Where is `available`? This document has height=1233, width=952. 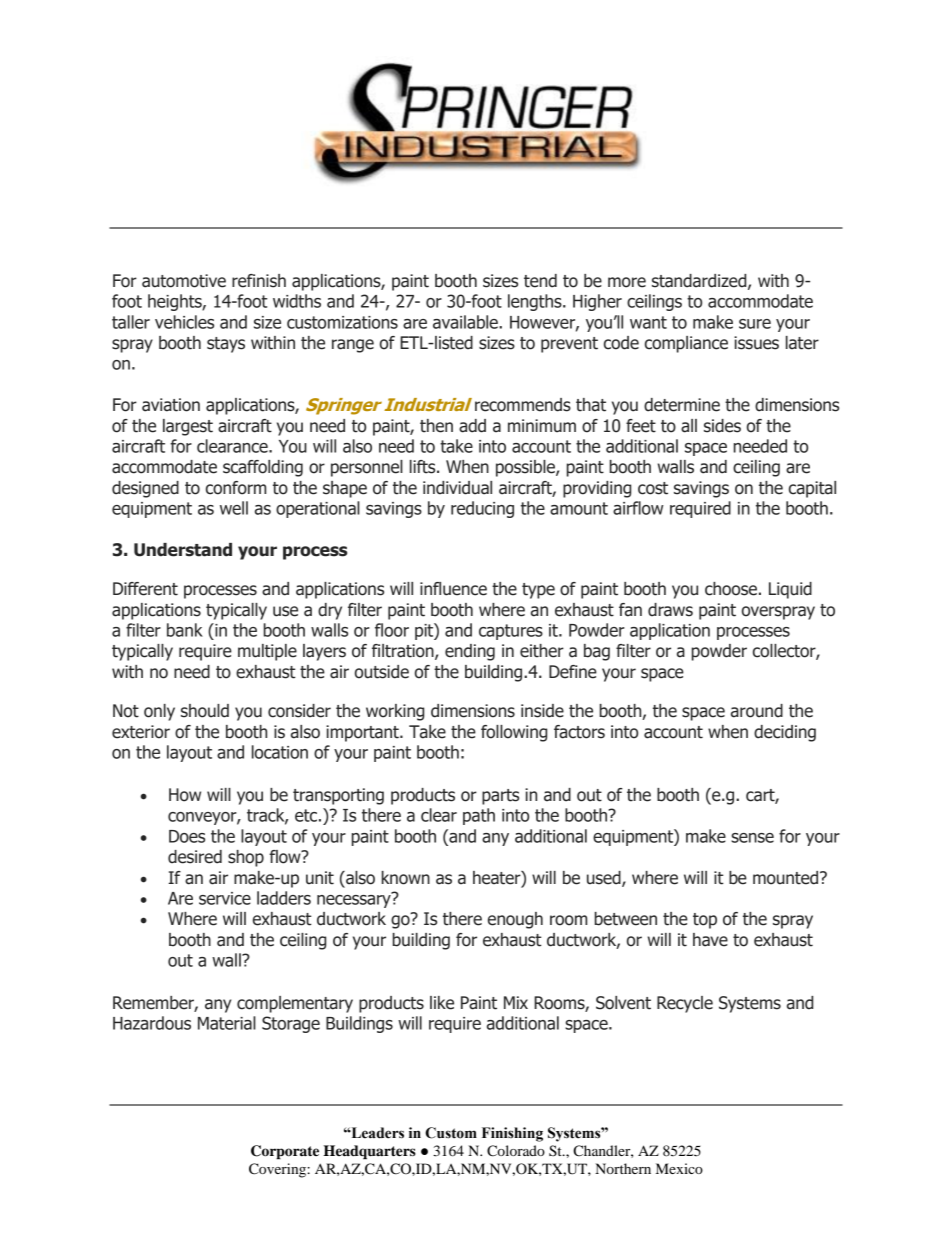 available is located at coordinates (466, 322).
